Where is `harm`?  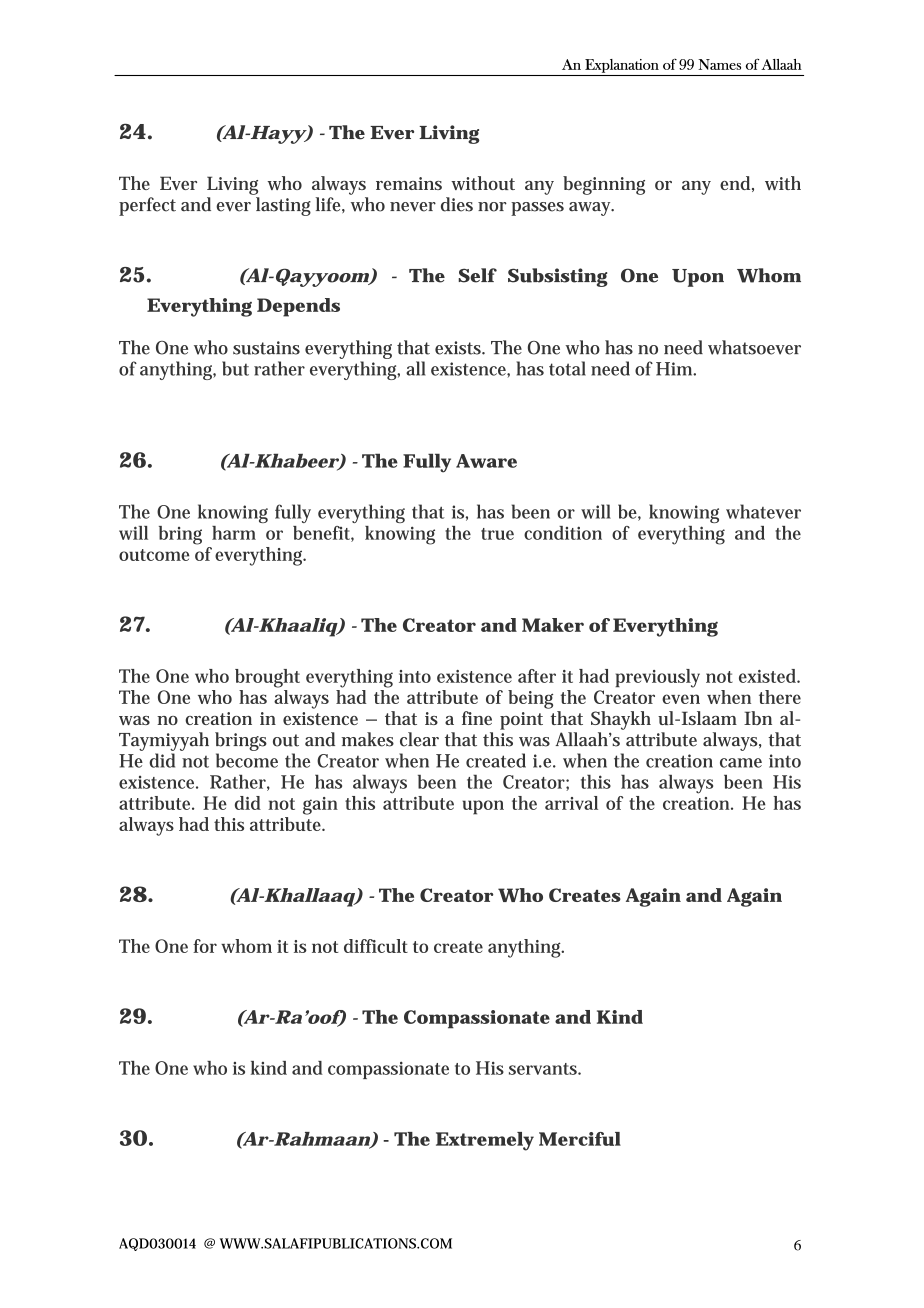 harm is located at coordinates (234, 533).
